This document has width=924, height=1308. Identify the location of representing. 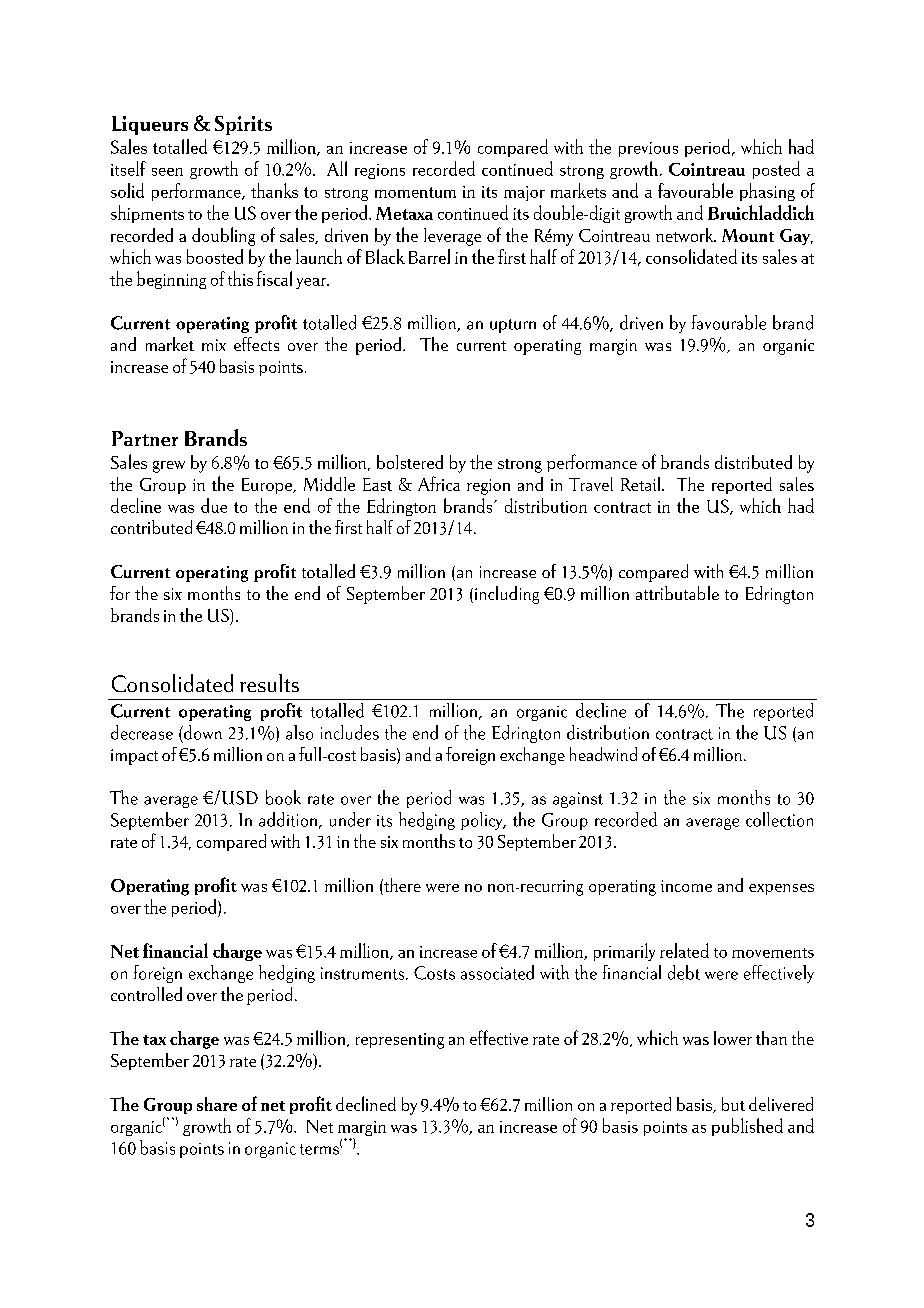
(400, 1041).
